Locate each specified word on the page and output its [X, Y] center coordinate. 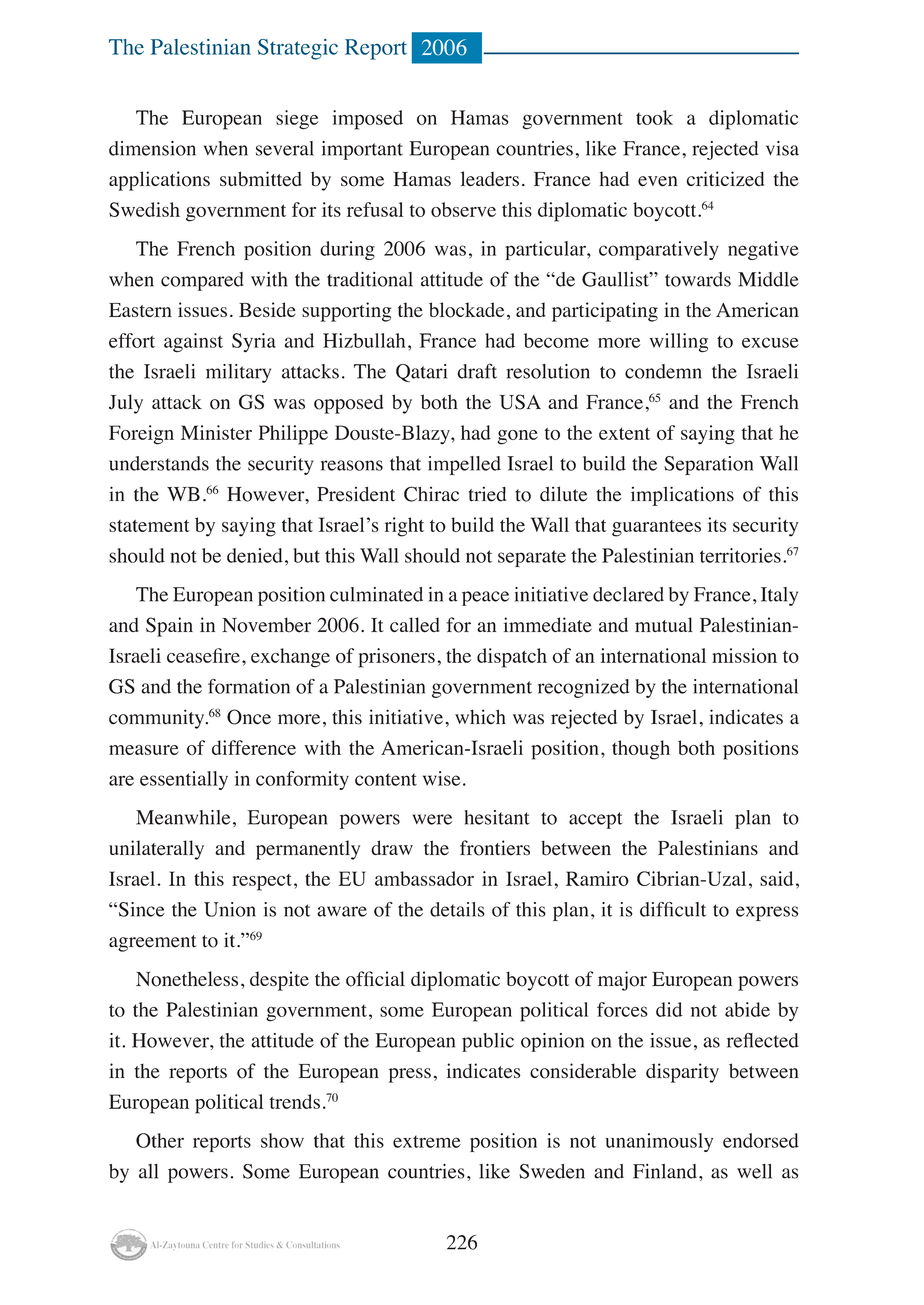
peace [485, 598]
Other [160, 1140]
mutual [664, 624]
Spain [169, 627]
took [654, 117]
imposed [368, 120]
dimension [152, 148]
